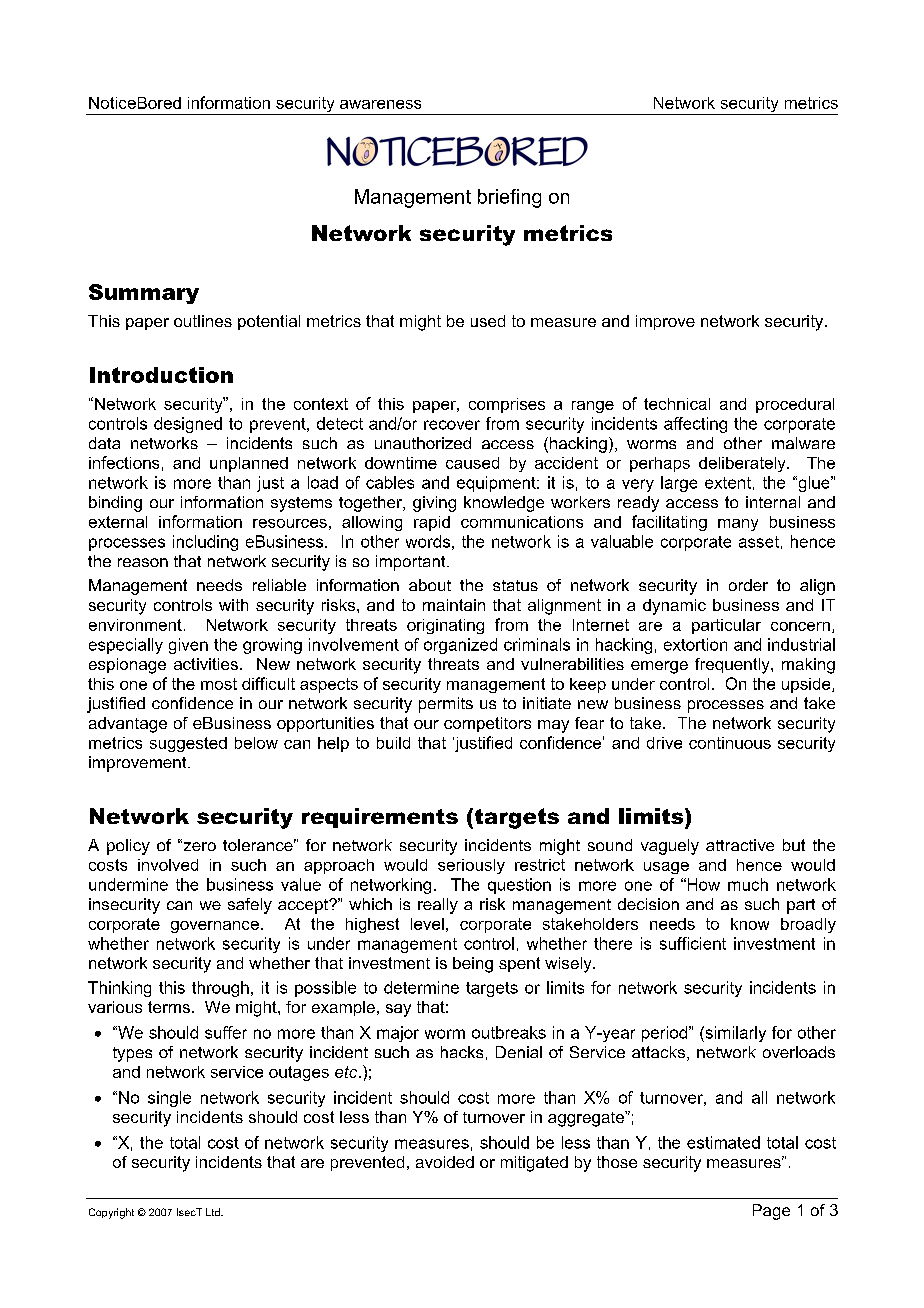  Describe the element at coordinates (380, 104) in the document. I see `awareness` at that location.
